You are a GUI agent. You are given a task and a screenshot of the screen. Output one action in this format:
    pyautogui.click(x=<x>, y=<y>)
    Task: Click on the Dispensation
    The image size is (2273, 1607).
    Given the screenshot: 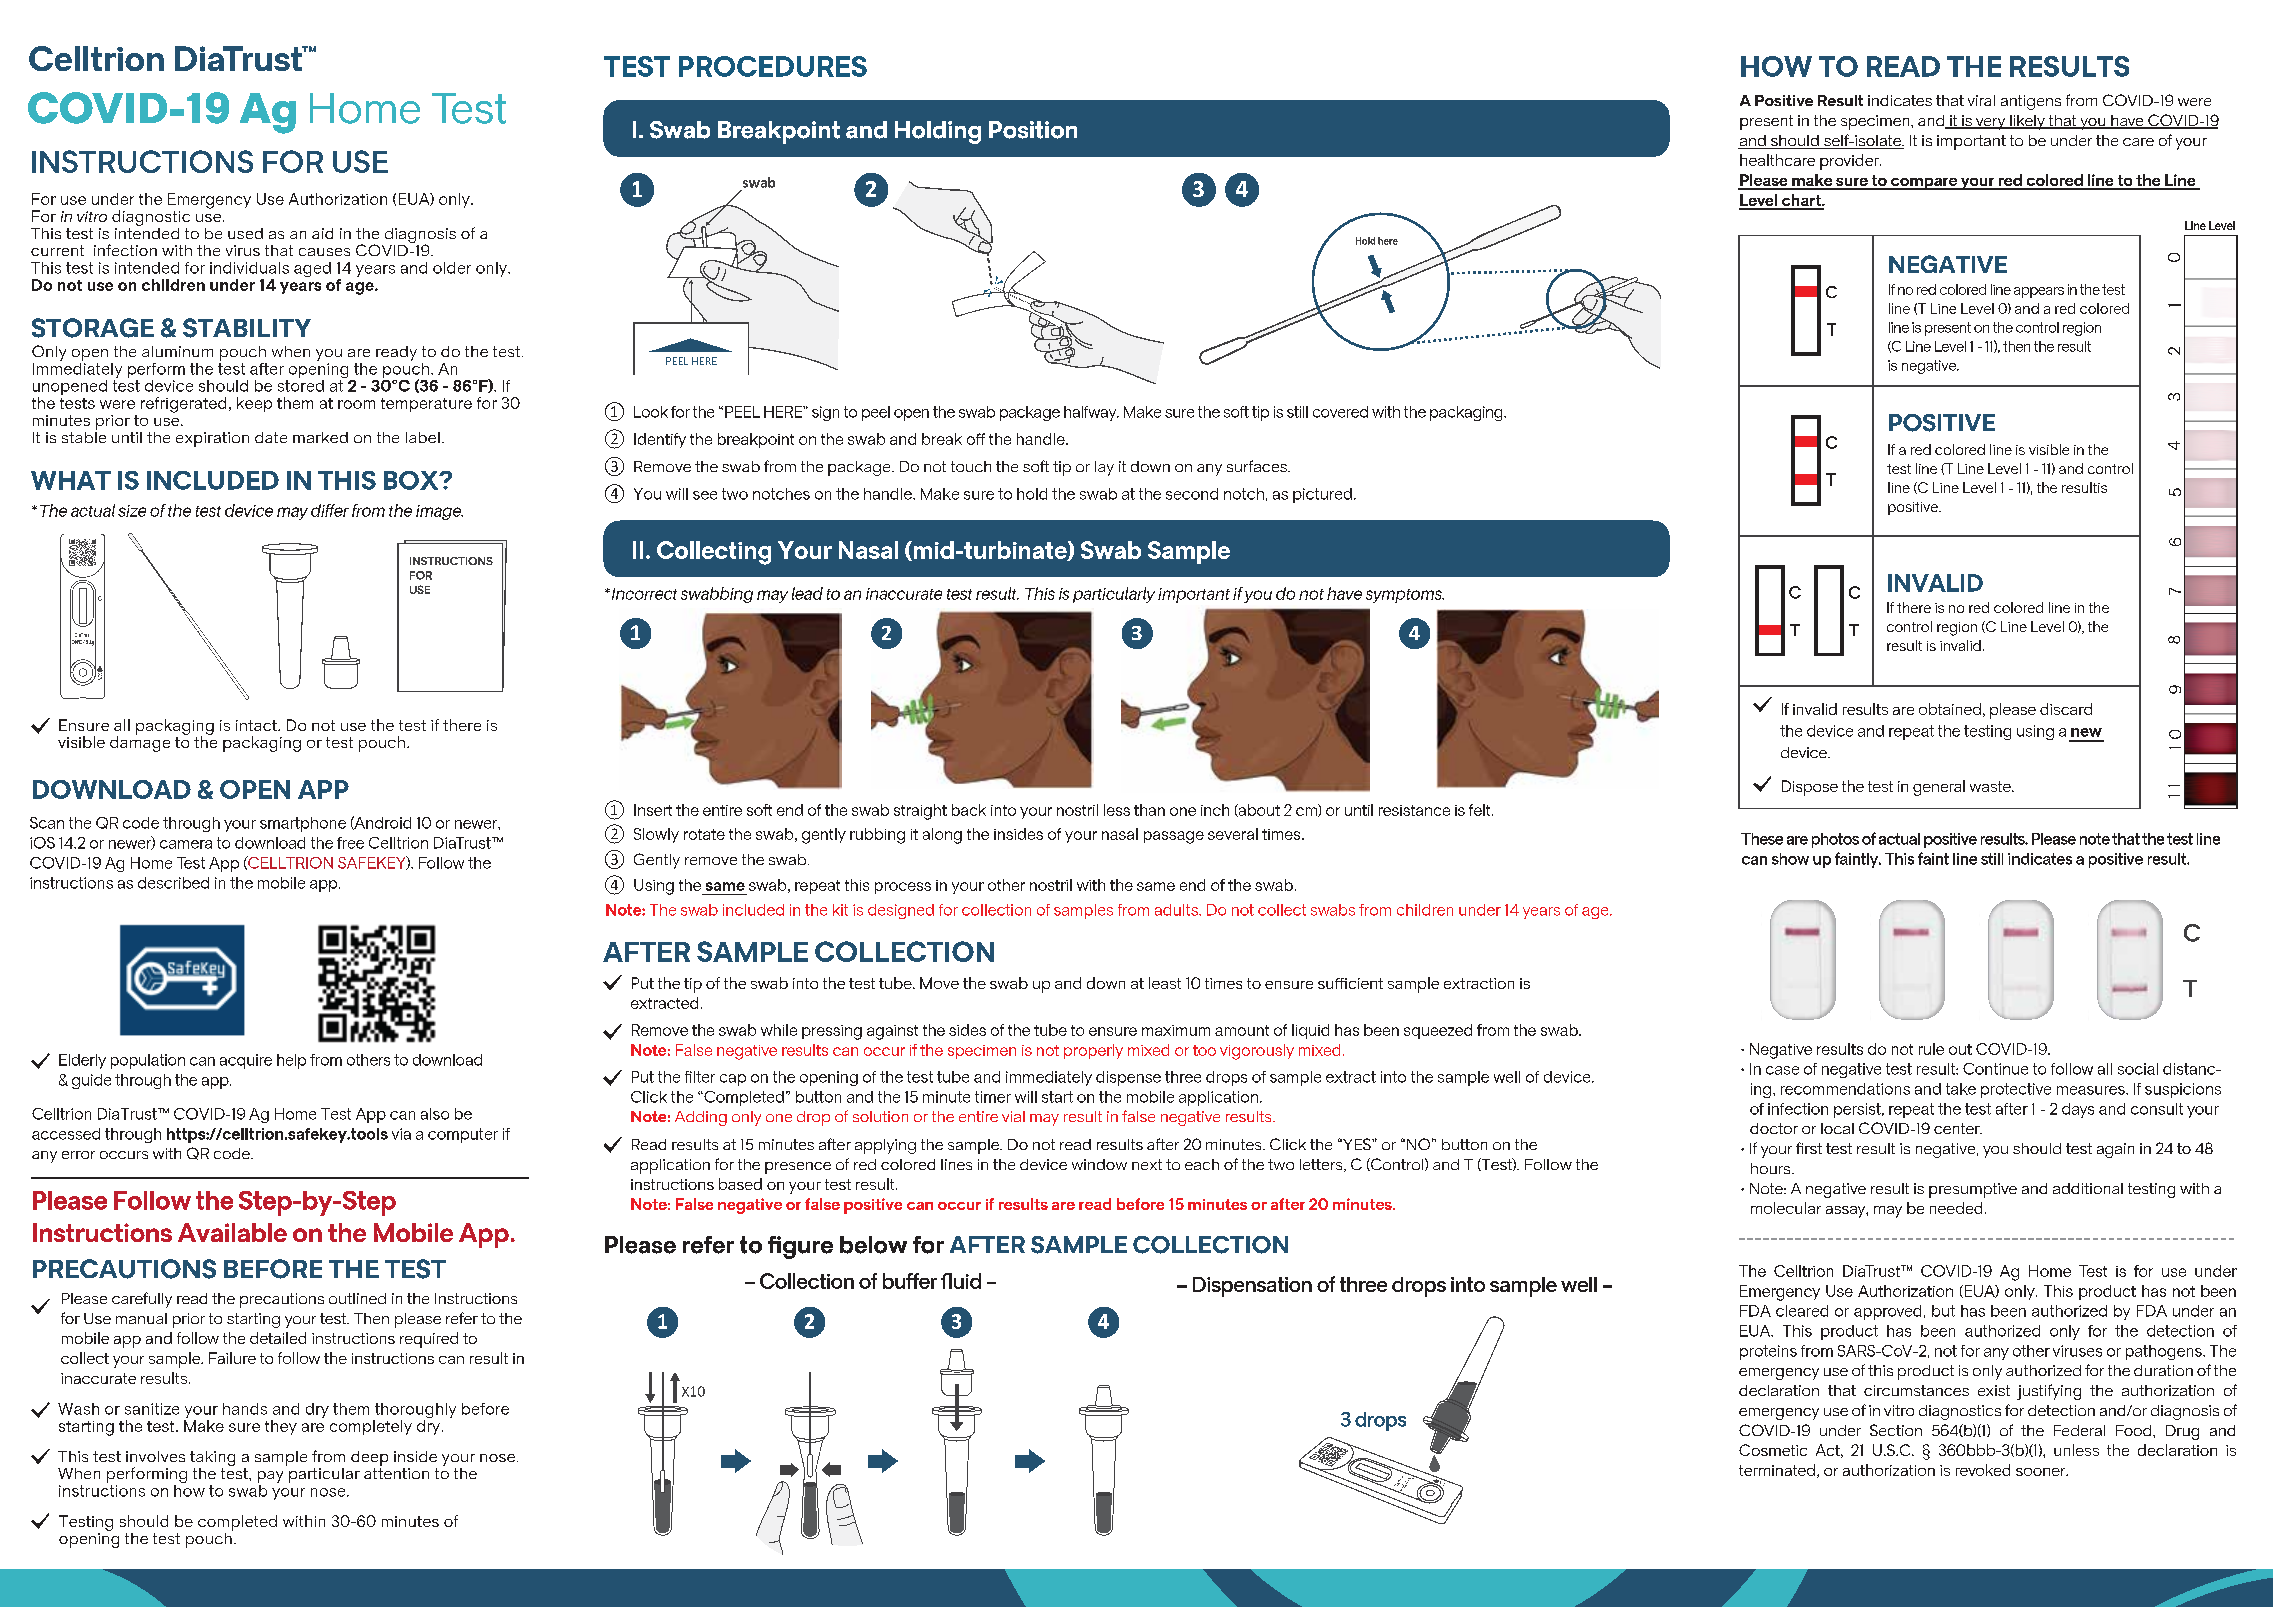 What is the action you would take?
    pyautogui.click(x=1252, y=1287)
